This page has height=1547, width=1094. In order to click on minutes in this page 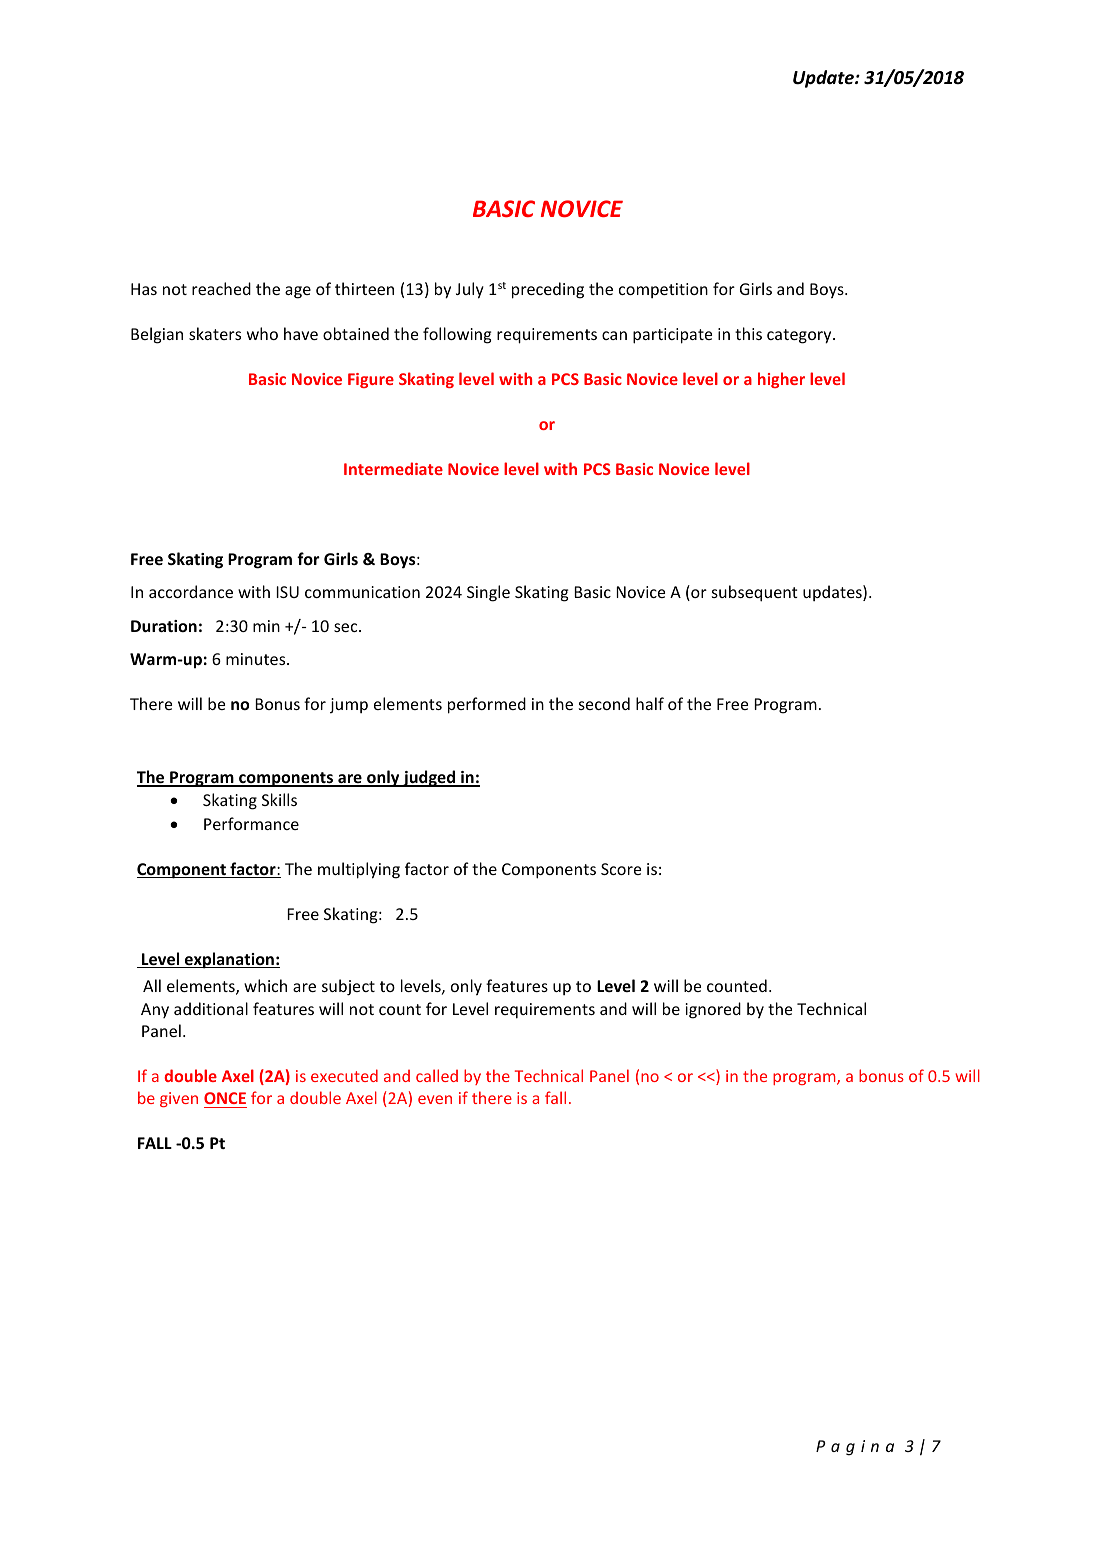, I will do `click(257, 659)`.
